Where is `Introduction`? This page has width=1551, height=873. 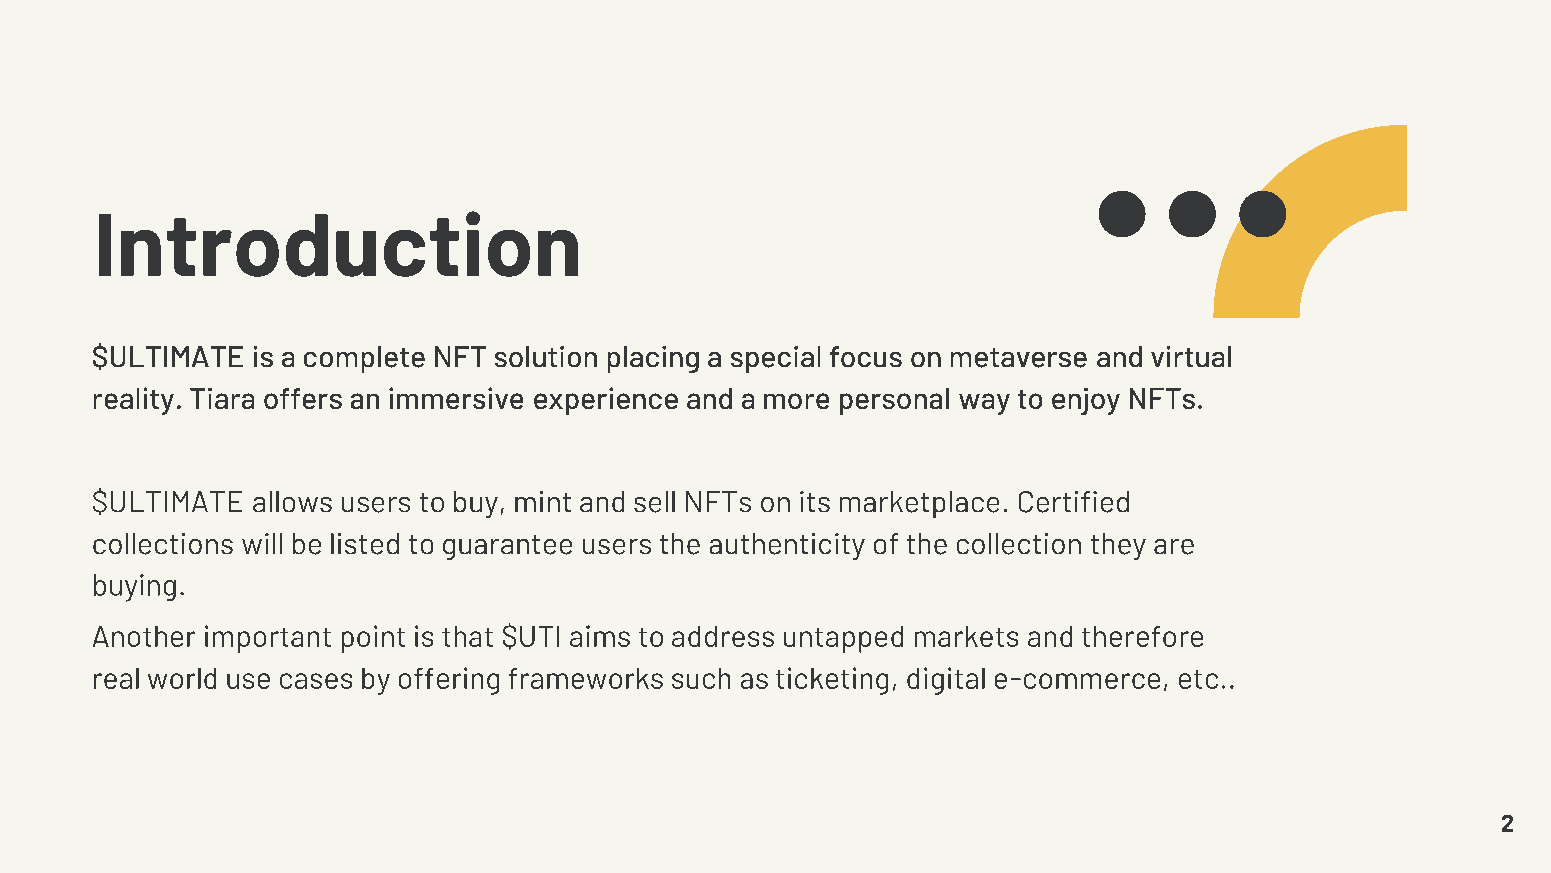
Introduction is located at coordinates (338, 244).
